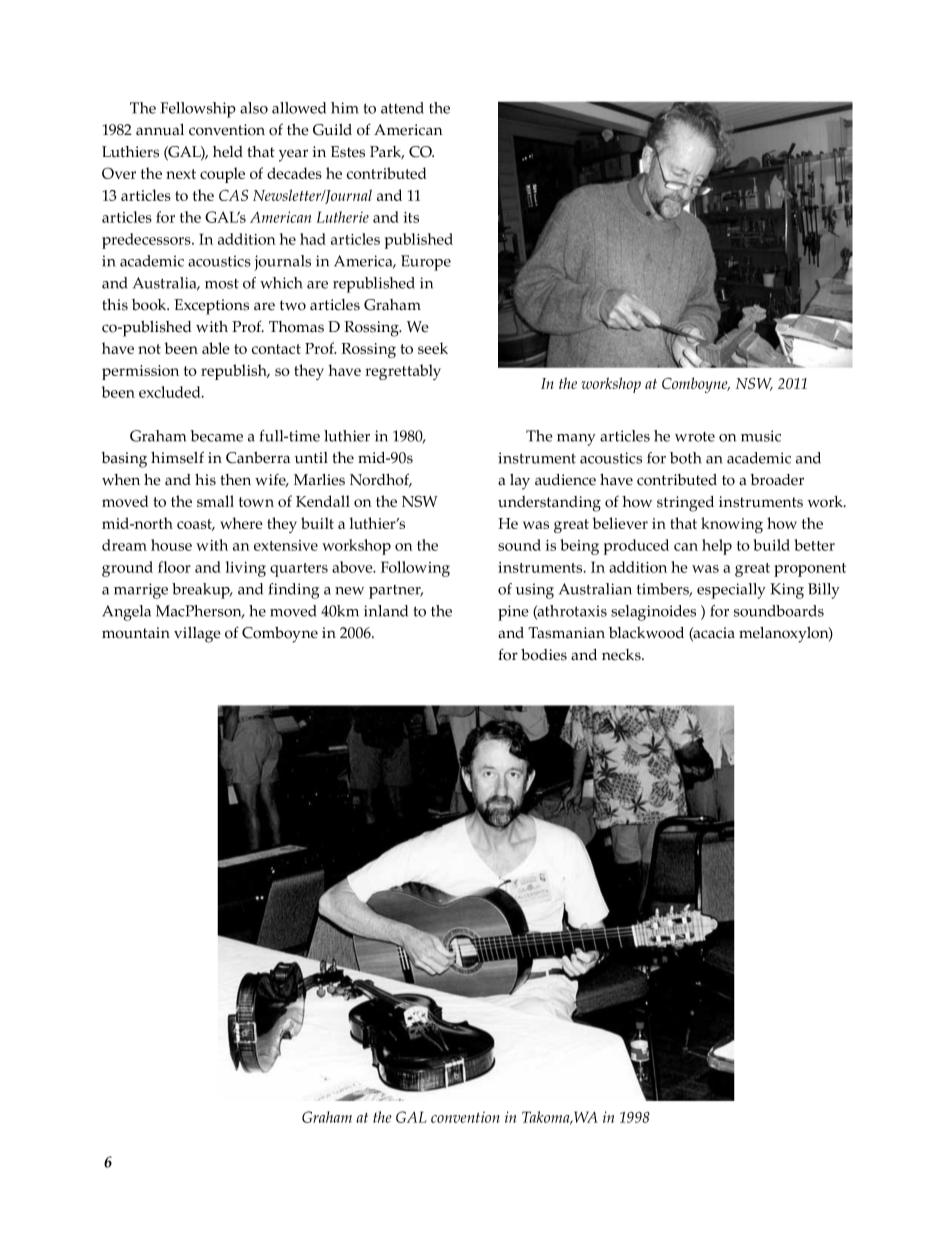 This screenshot has width=952, height=1240. What do you see at coordinates (426, 263) in the screenshot?
I see `Europe` at bounding box center [426, 263].
